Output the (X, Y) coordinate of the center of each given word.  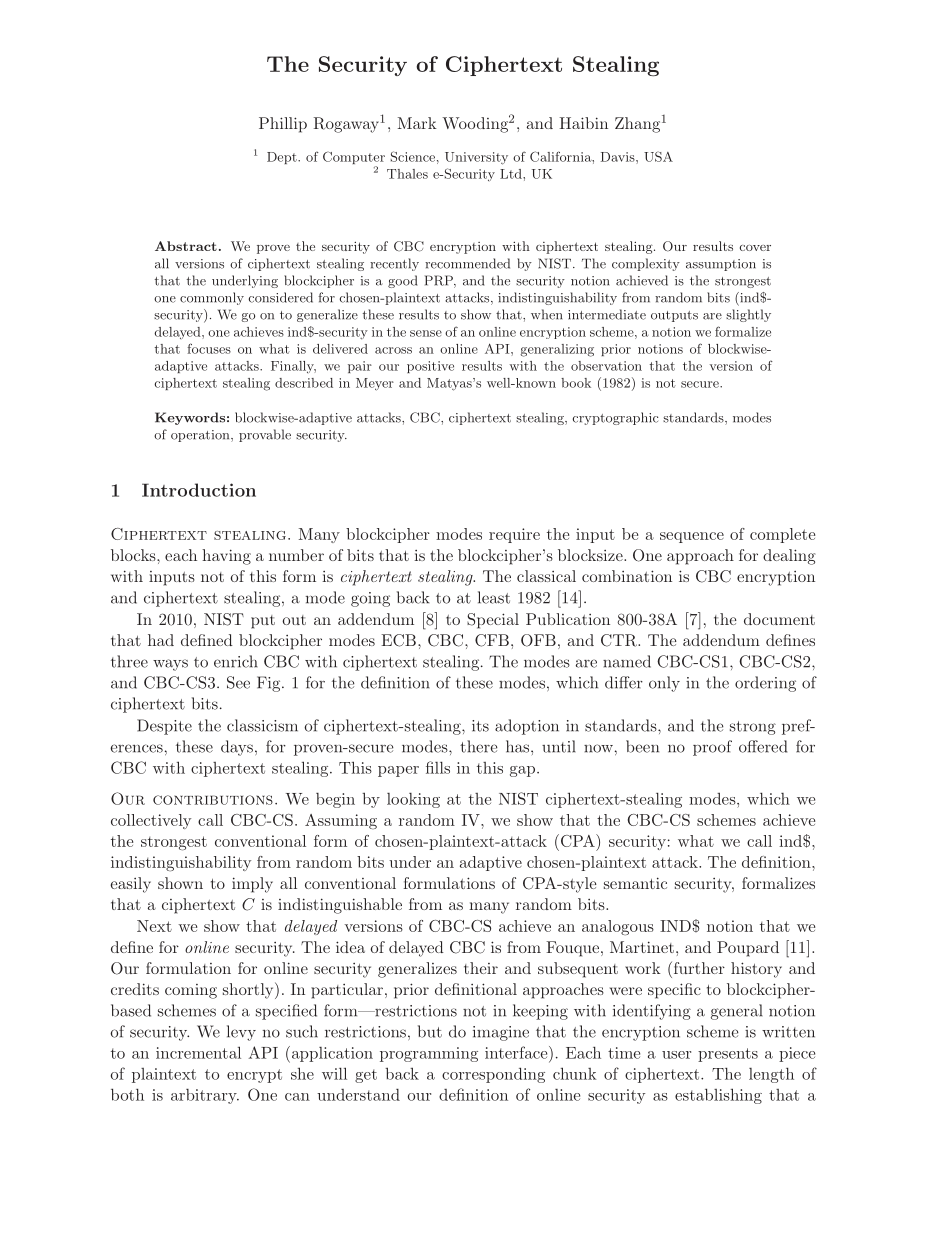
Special (493, 621)
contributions (213, 800)
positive (430, 367)
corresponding (493, 1075)
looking (413, 800)
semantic (635, 883)
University (476, 158)
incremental (198, 1052)
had (161, 640)
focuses (209, 348)
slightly (748, 315)
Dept (283, 158)
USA (658, 156)
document (779, 619)
